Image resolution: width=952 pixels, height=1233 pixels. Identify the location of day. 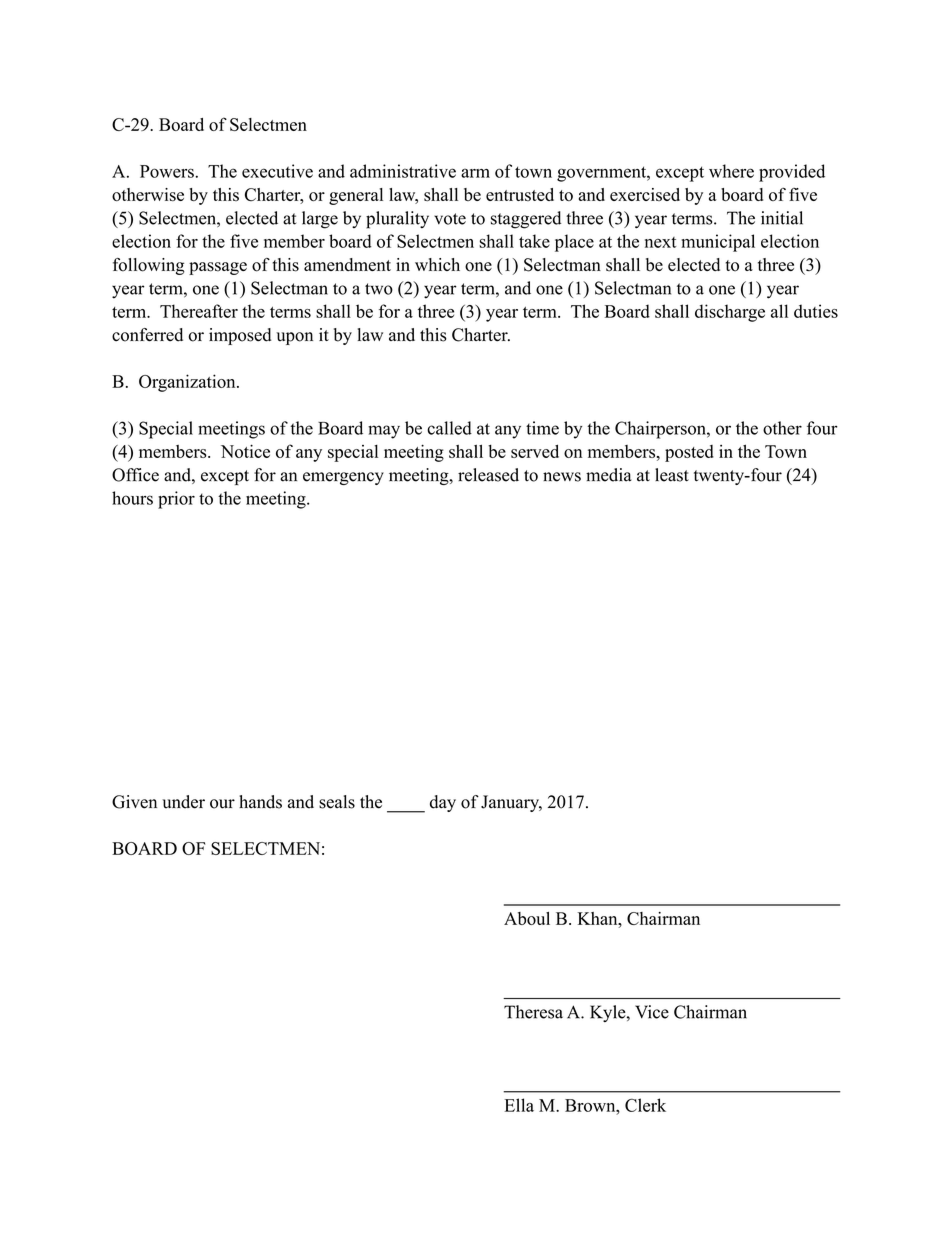
(443, 803).
